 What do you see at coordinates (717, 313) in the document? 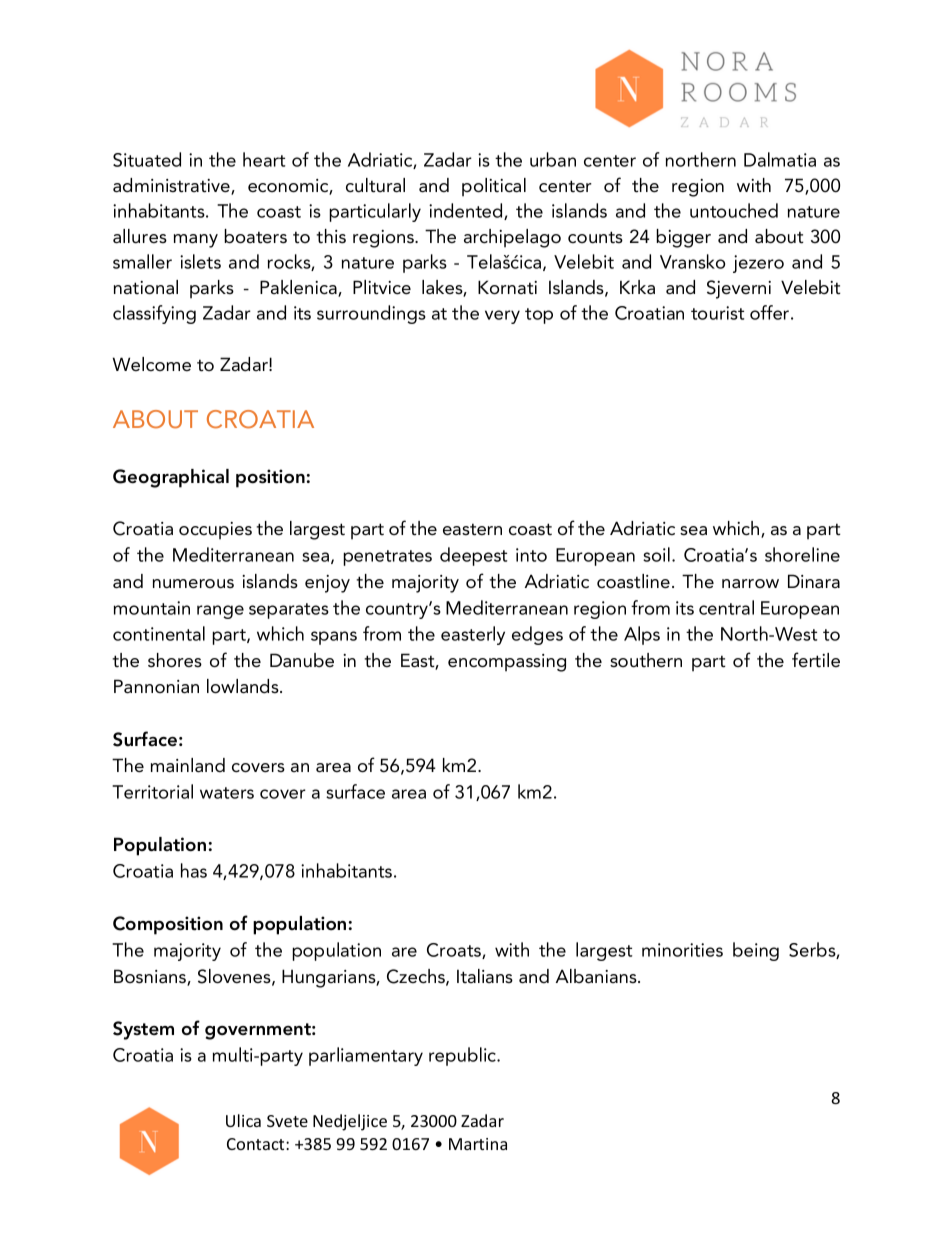
I see `tourist` at bounding box center [717, 313].
